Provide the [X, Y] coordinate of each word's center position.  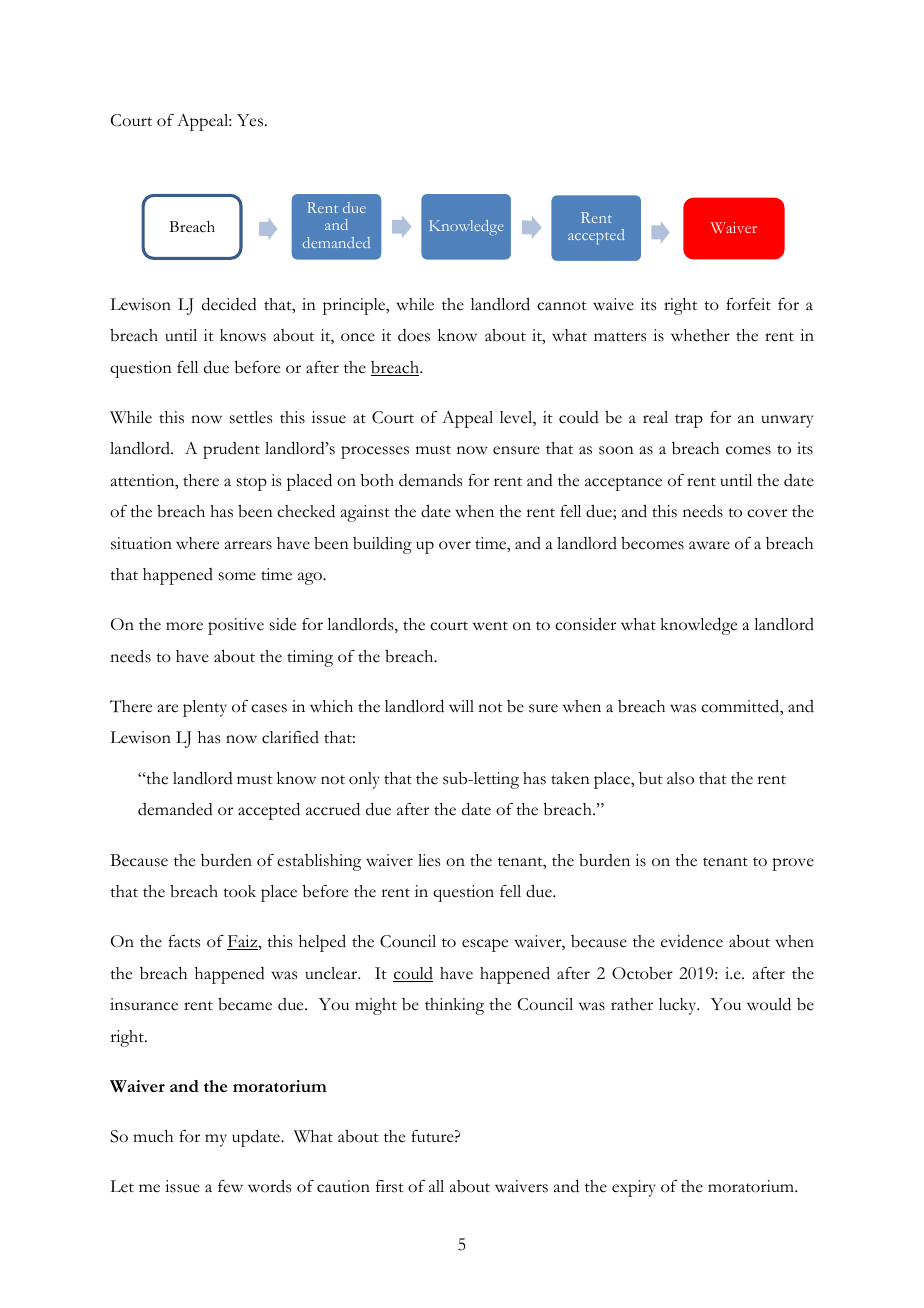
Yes [250, 120]
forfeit [748, 304]
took [239, 891]
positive [236, 626]
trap [689, 421]
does [414, 335]
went [490, 626]
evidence [692, 941]
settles [251, 417]
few [230, 1186]
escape [485, 945]
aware [709, 545]
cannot [562, 306]
